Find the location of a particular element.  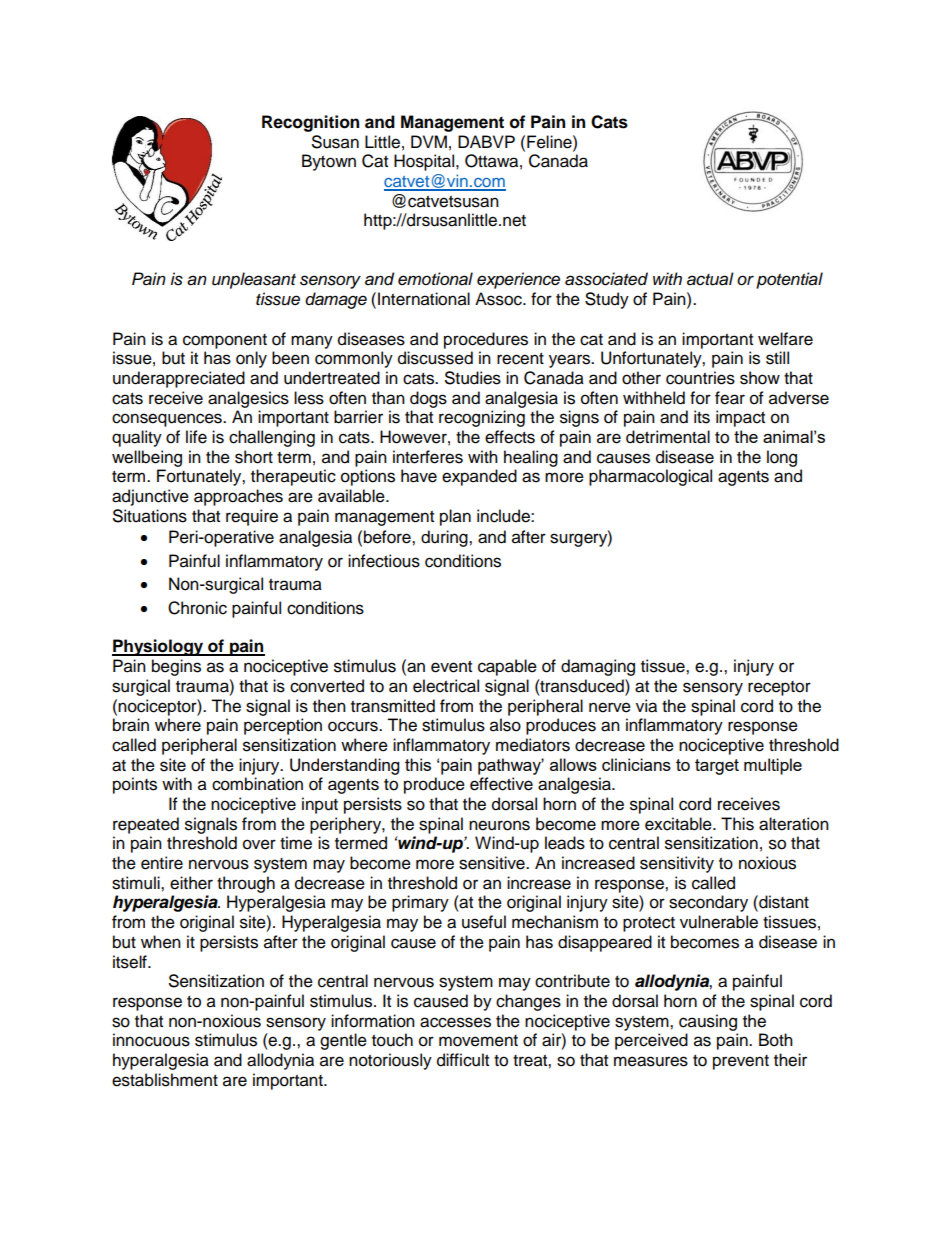

receptor is located at coordinates (779, 688).
